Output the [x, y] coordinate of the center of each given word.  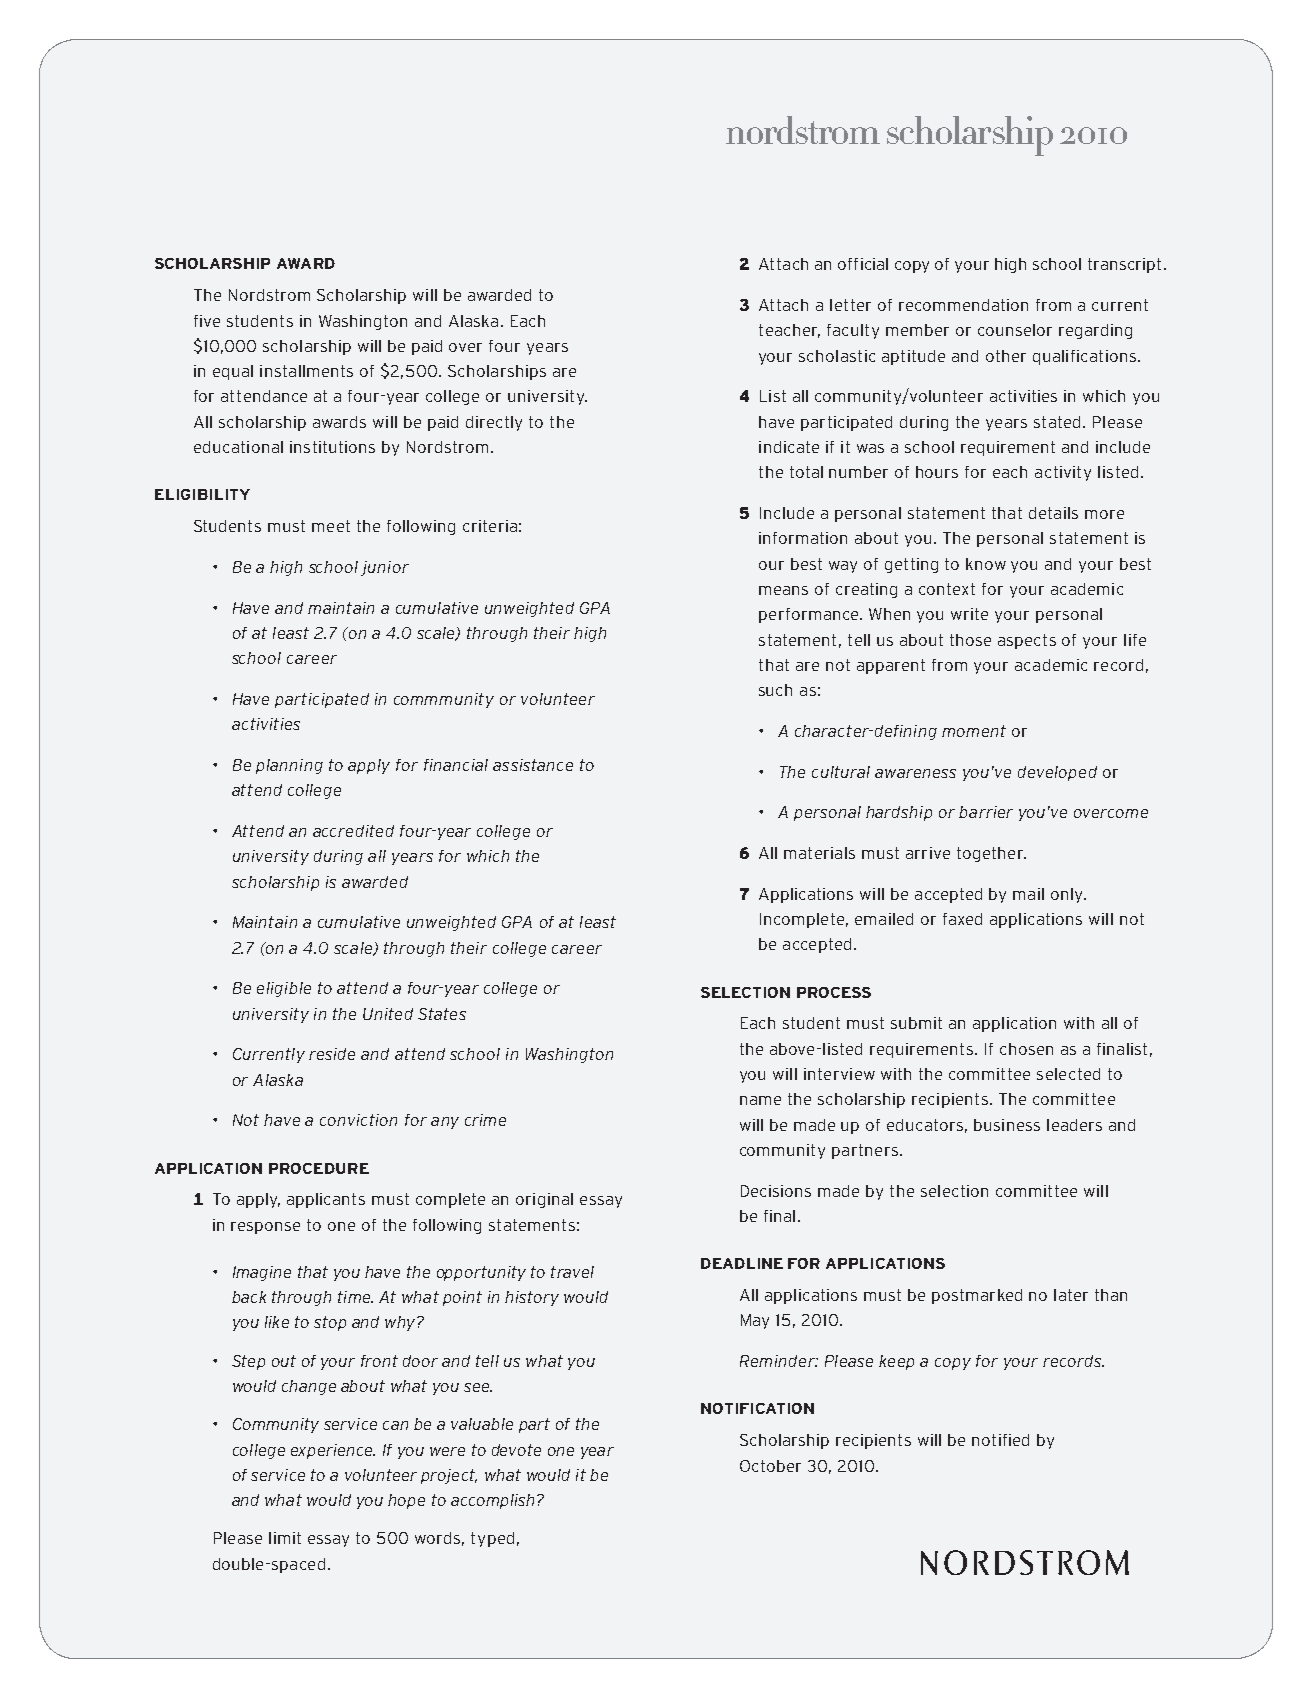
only [1068, 895]
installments [306, 371]
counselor [1015, 330]
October [770, 1466]
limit [285, 1538]
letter [850, 305]
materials [819, 853]
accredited [353, 831]
